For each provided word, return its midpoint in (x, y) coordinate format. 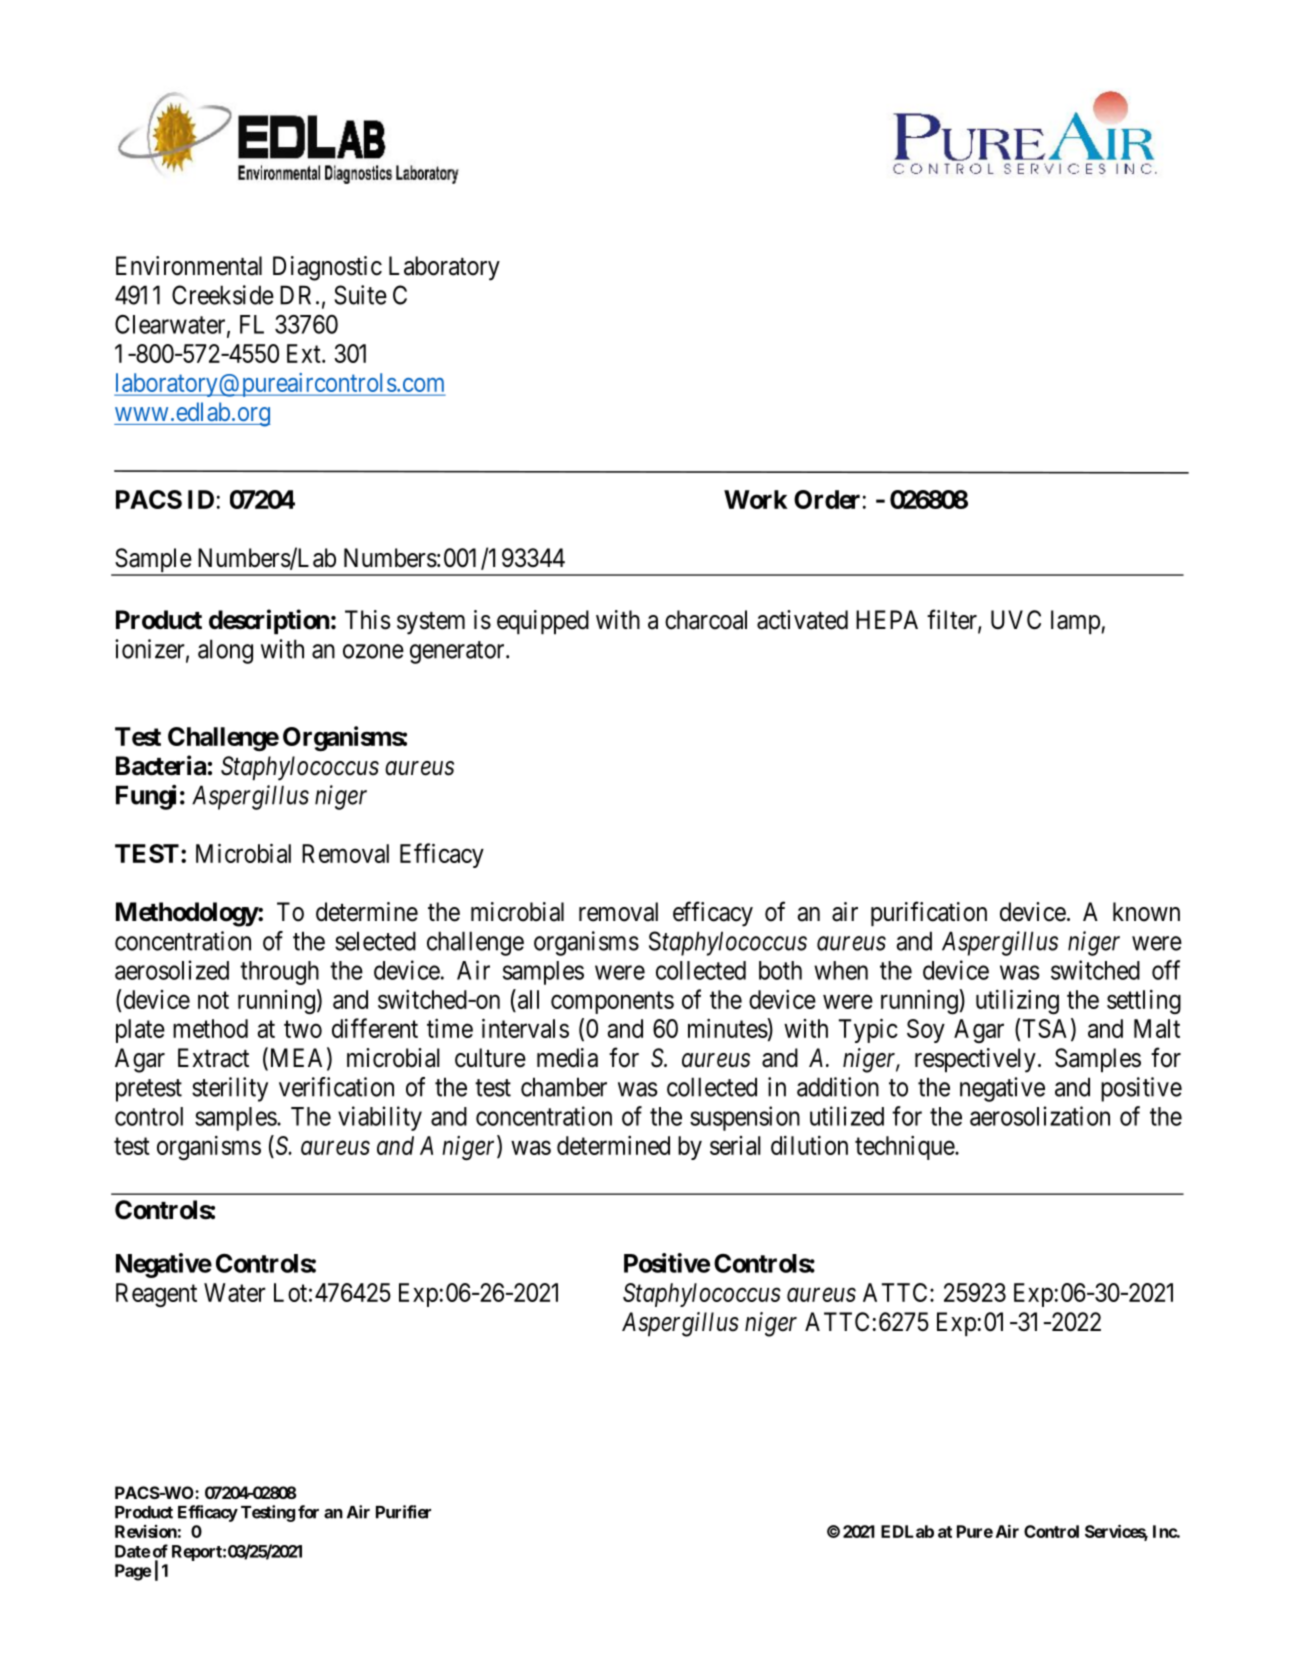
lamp (1076, 622)
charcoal (706, 620)
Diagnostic (327, 268)
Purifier (403, 1512)
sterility (230, 1089)
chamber (564, 1087)
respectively (975, 1060)
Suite (360, 295)
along (225, 651)
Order (827, 499)
